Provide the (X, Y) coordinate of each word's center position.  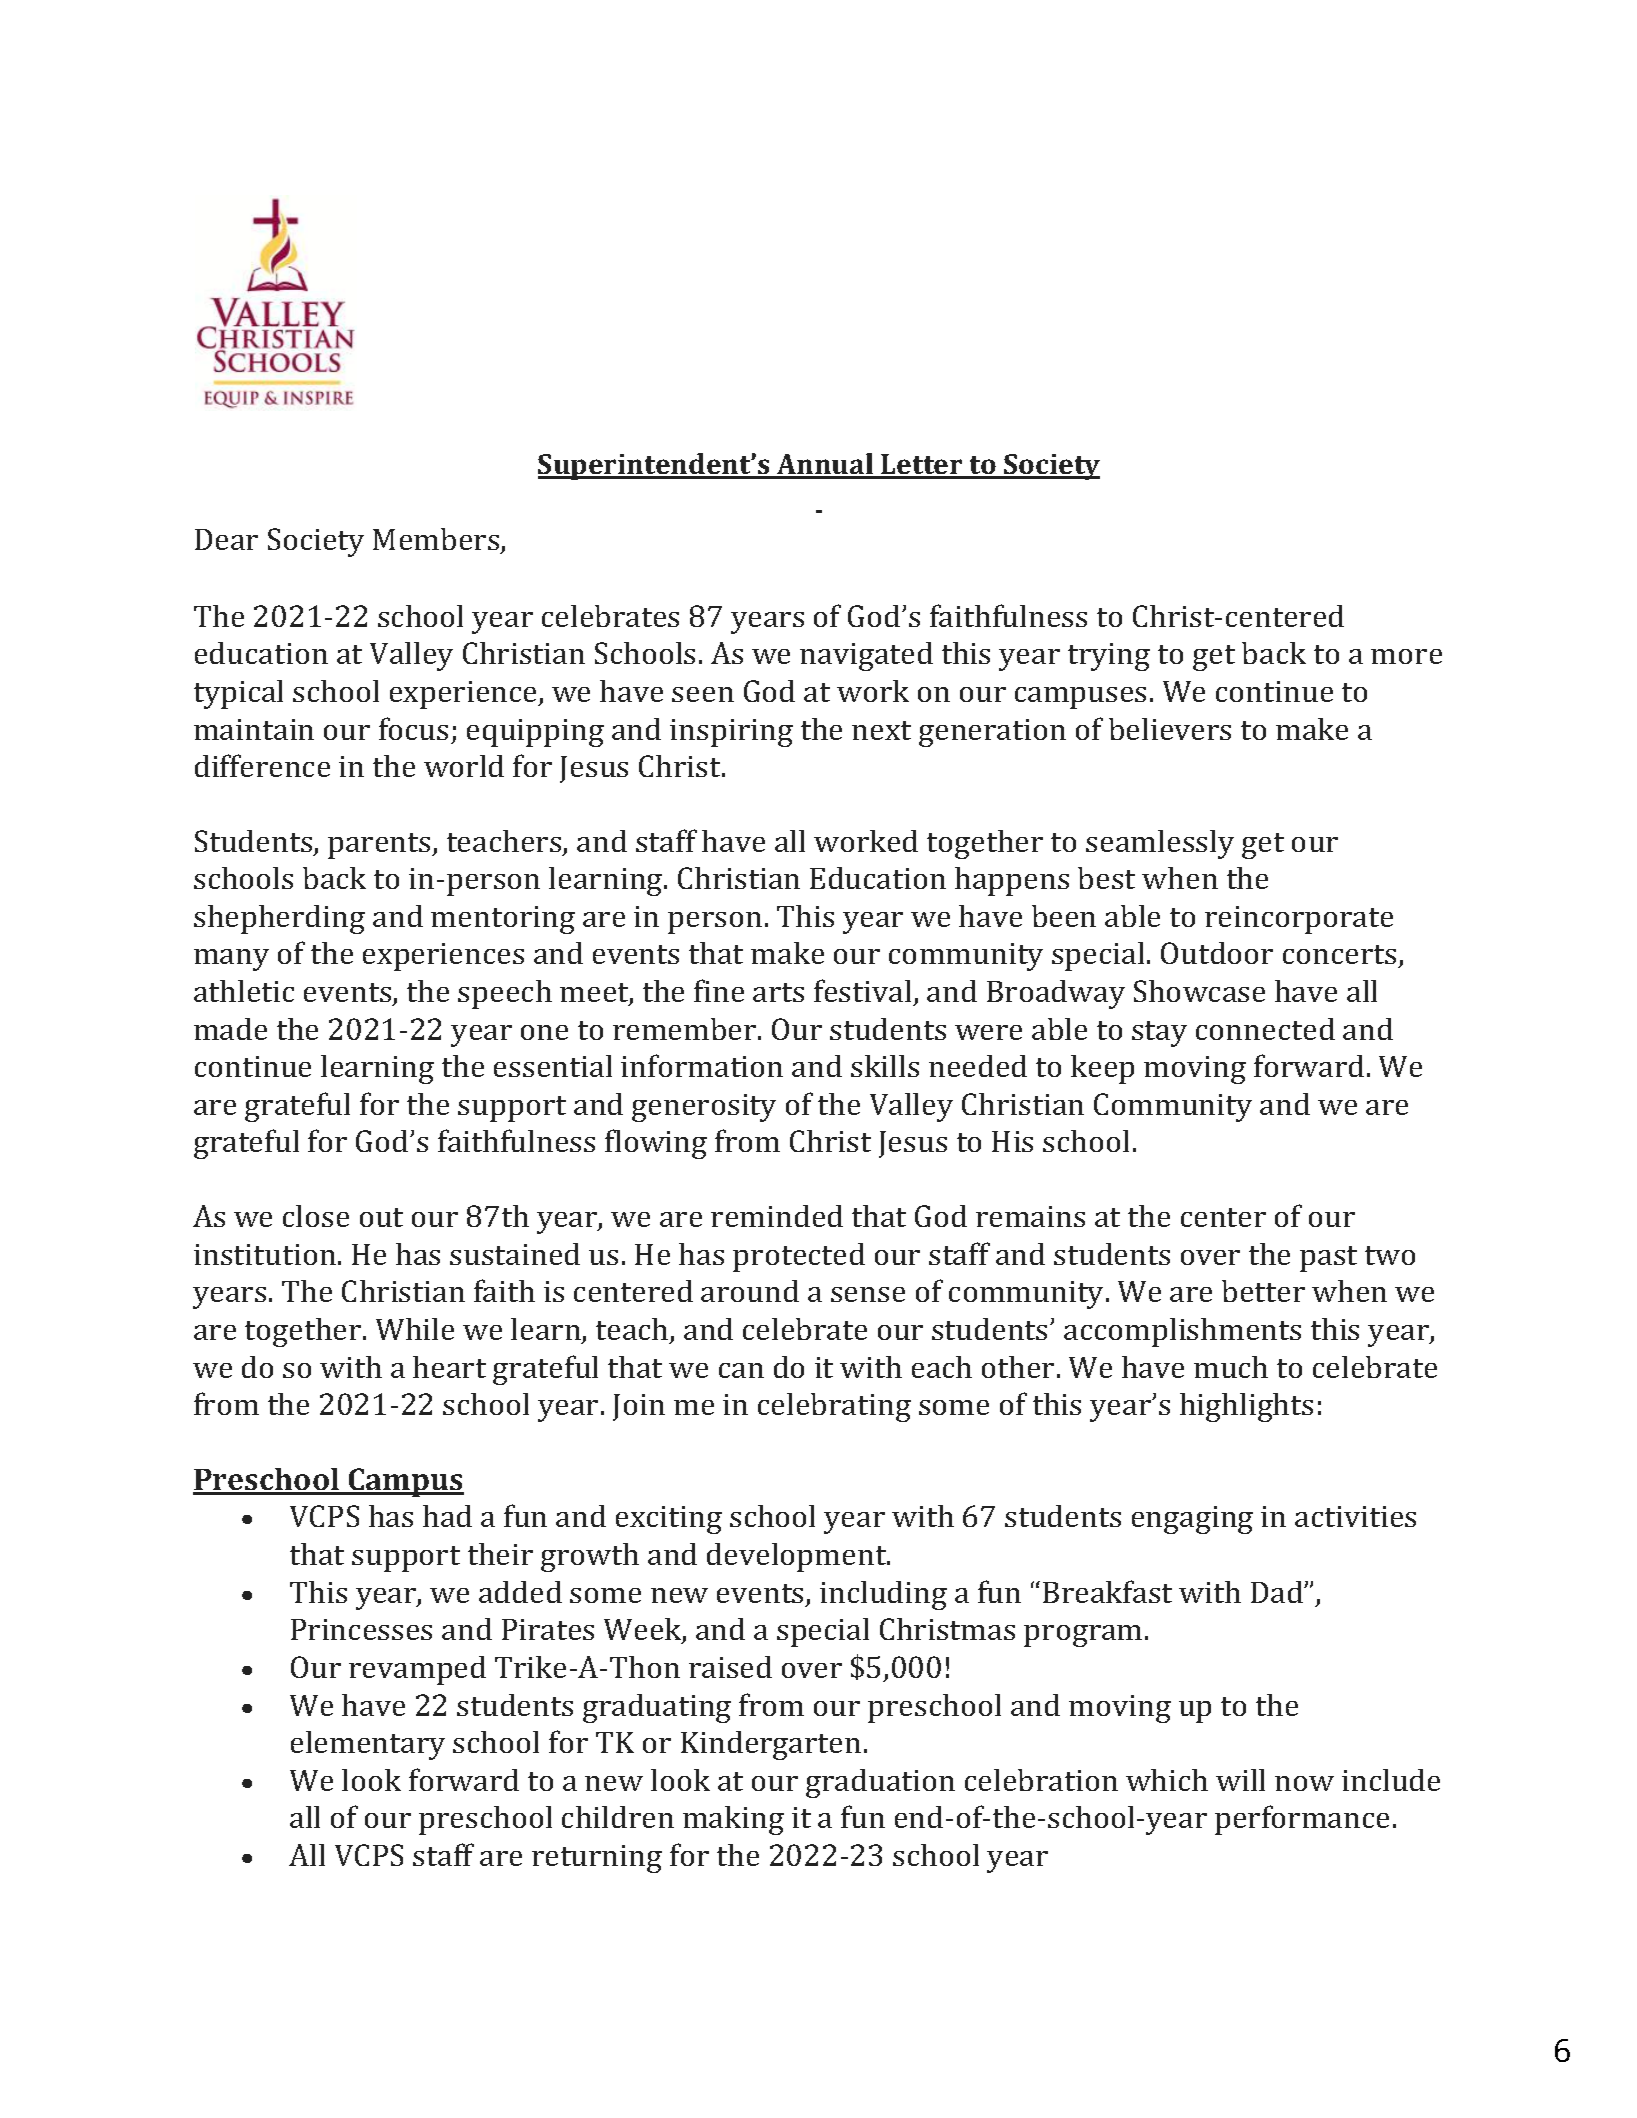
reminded (777, 1216)
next (881, 730)
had (447, 1516)
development (798, 1557)
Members (437, 540)
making (733, 1820)
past (1328, 1259)
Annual (825, 465)
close (316, 1216)
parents (380, 846)
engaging (1192, 1520)
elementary (368, 1745)
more (1406, 656)
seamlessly (1160, 844)
